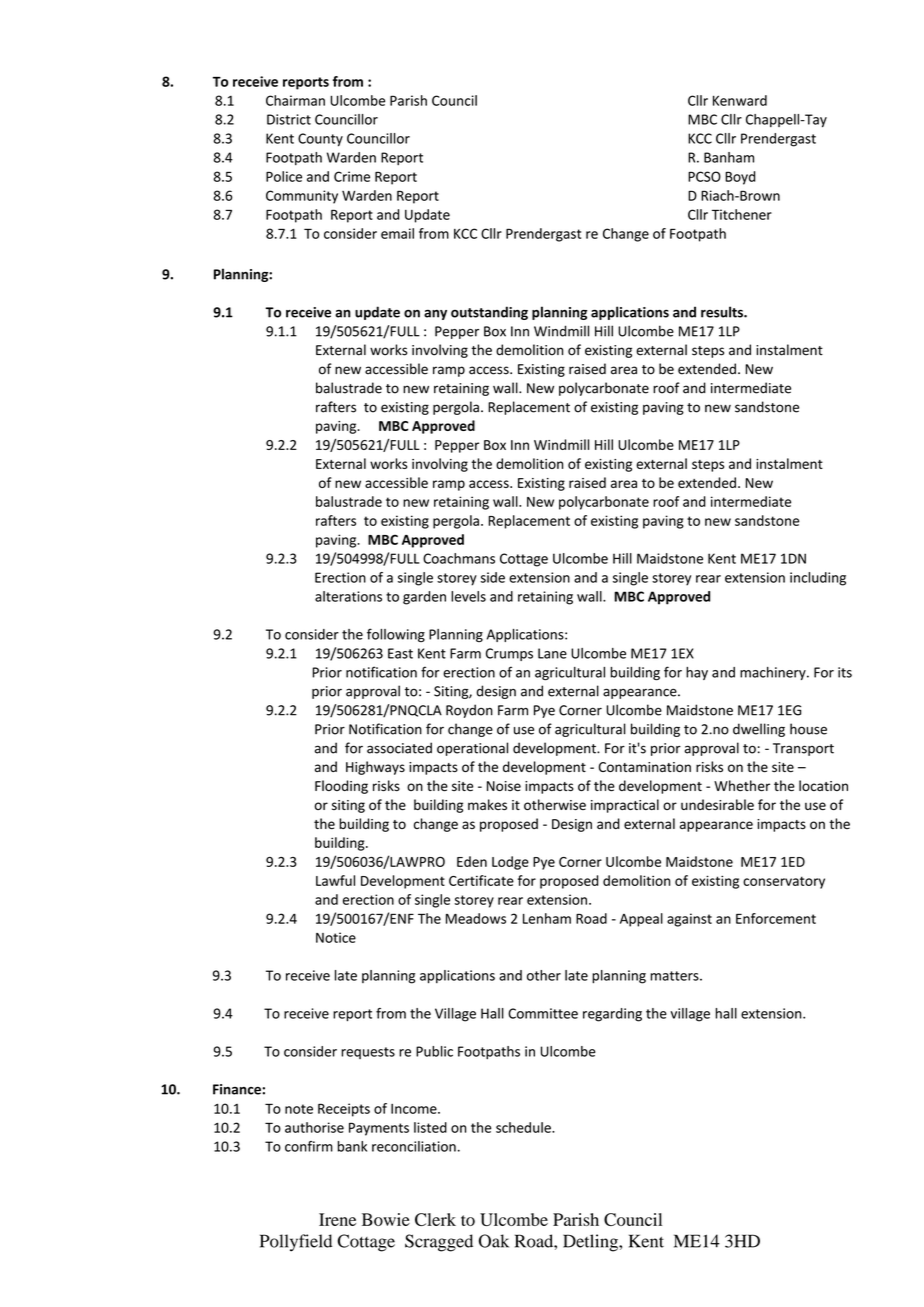 The width and height of the screenshot is (924, 1307). I want to click on PCSO, so click(704, 176).
